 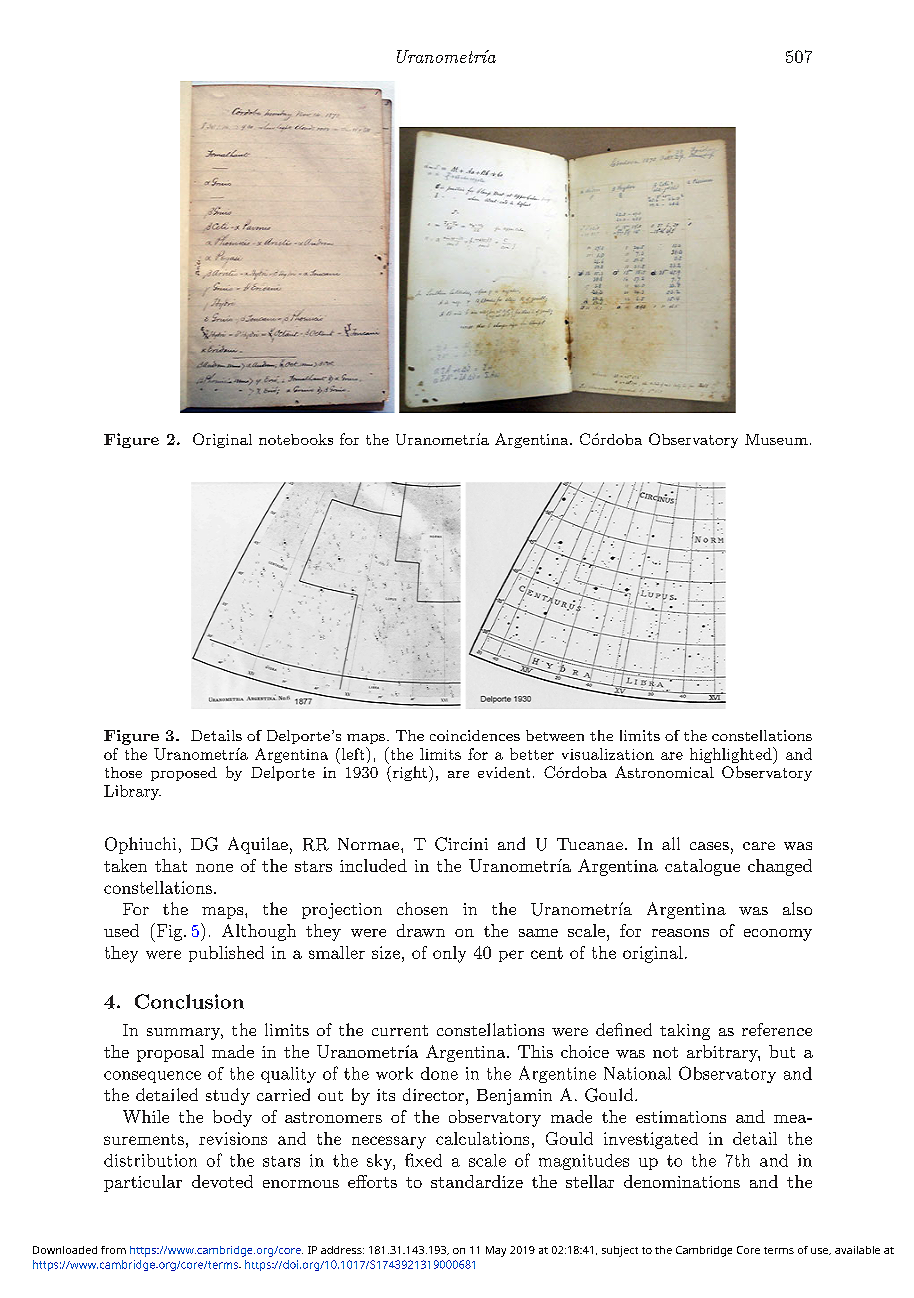 What do you see at coordinates (113, 1250) in the screenshot?
I see `from` at bounding box center [113, 1250].
